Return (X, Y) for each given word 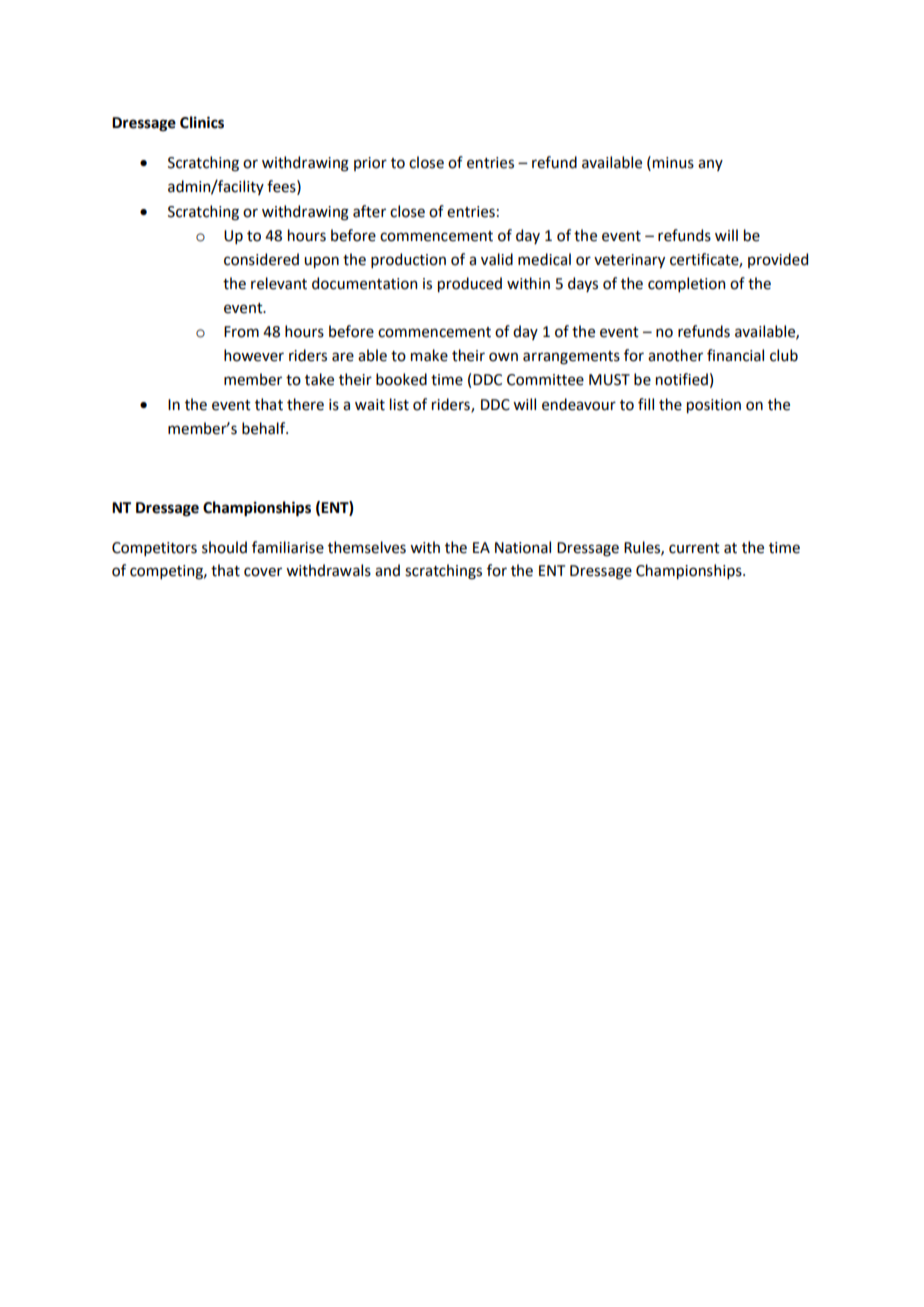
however (254, 355)
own (503, 357)
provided (778, 260)
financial (735, 355)
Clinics (202, 122)
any (710, 165)
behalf (265, 428)
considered (261, 259)
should (224, 547)
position (714, 406)
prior (370, 164)
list (399, 404)
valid (497, 259)
